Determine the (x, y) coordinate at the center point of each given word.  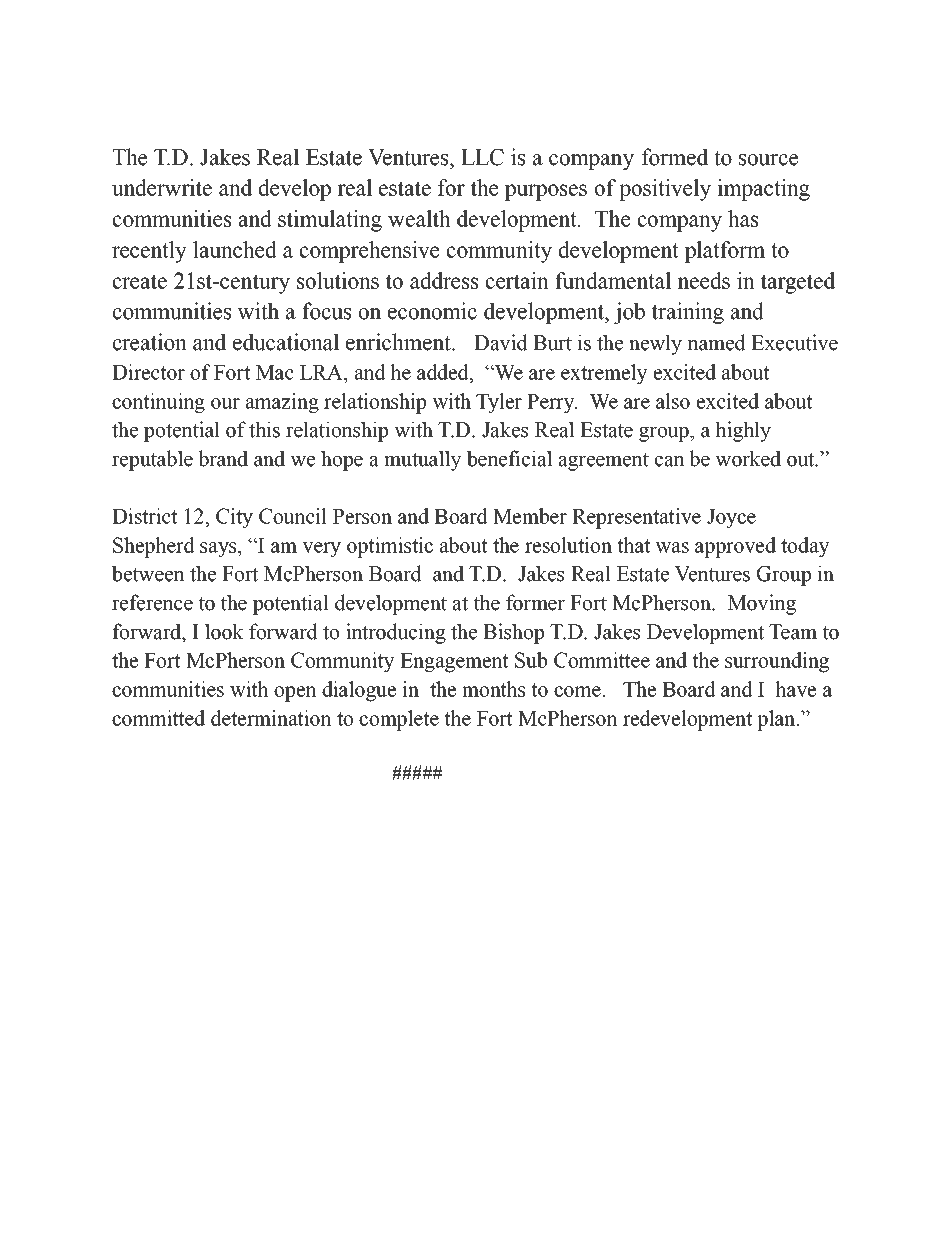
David (501, 342)
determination (271, 718)
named (717, 342)
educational (286, 342)
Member (530, 516)
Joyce (731, 519)
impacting (763, 190)
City (234, 518)
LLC (482, 157)
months (493, 689)
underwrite (162, 187)
